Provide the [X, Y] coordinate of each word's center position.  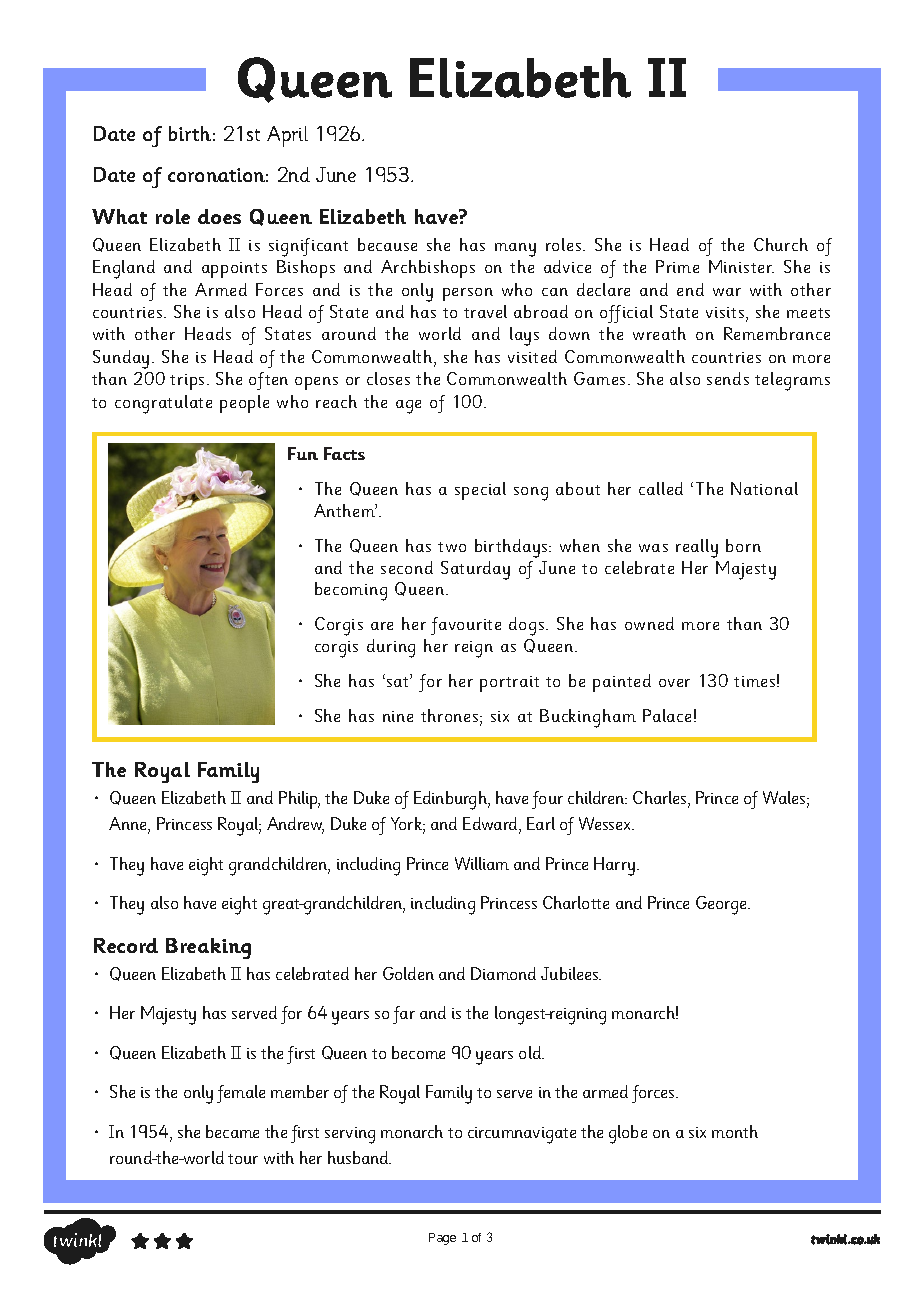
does [219, 216]
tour [243, 1159]
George [722, 905]
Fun [303, 453]
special [480, 491]
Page [442, 1239]
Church [781, 244]
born [743, 545]
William [482, 863]
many [515, 250]
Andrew [295, 825]
